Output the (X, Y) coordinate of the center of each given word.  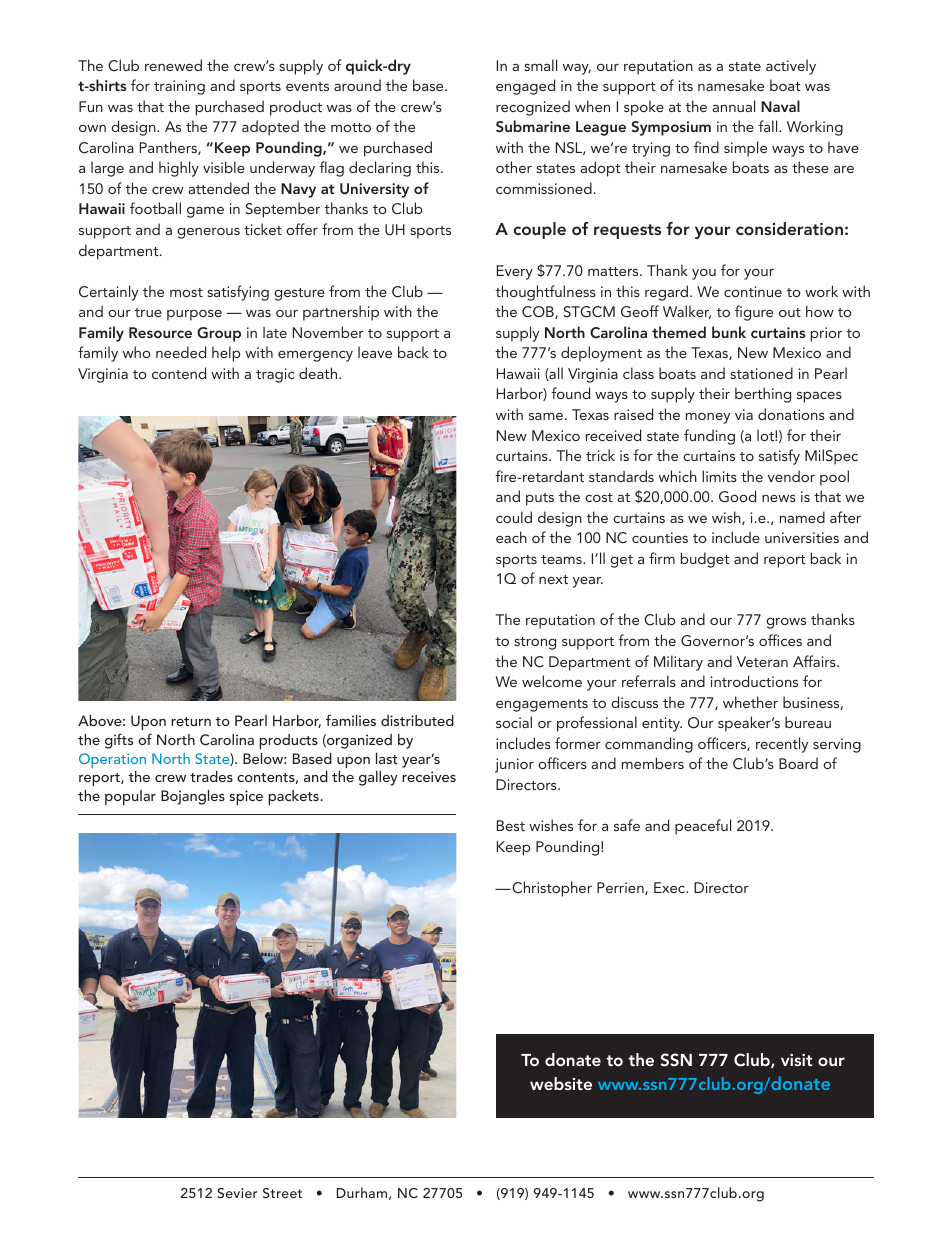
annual (734, 106)
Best (511, 825)
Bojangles (193, 797)
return (191, 721)
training (179, 87)
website (561, 1083)
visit (797, 1060)
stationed (761, 373)
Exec (671, 887)
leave (375, 352)
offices (780, 640)
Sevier (237, 1193)
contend (179, 373)
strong (535, 643)
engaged (525, 87)
